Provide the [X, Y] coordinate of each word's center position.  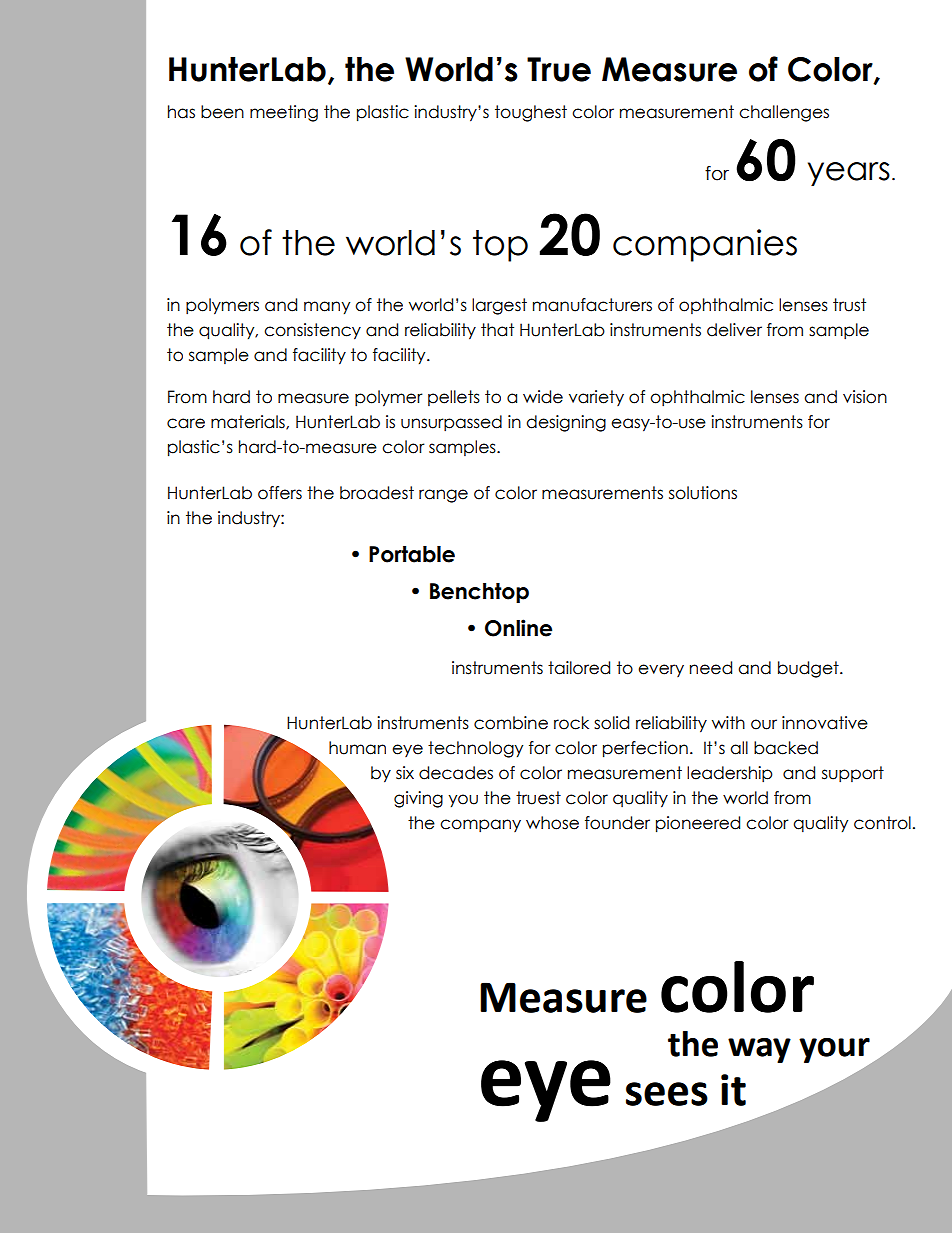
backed [786, 748]
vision [865, 397]
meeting [284, 113]
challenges [784, 113]
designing [566, 423]
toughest [531, 113]
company [480, 826]
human [357, 748]
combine [511, 723]
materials [249, 422]
